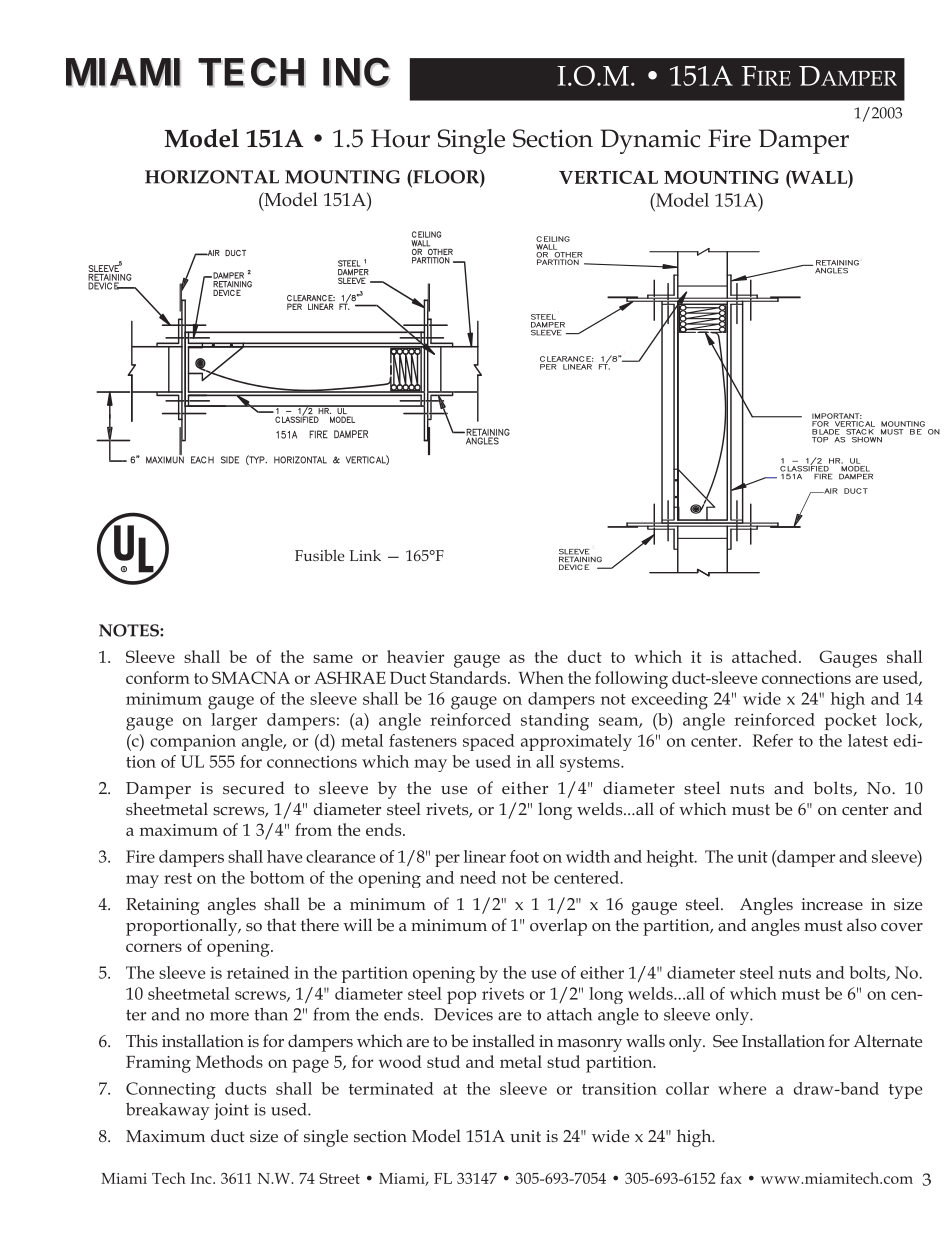  What do you see at coordinates (558, 927) in the screenshot?
I see `overlap` at bounding box center [558, 927].
